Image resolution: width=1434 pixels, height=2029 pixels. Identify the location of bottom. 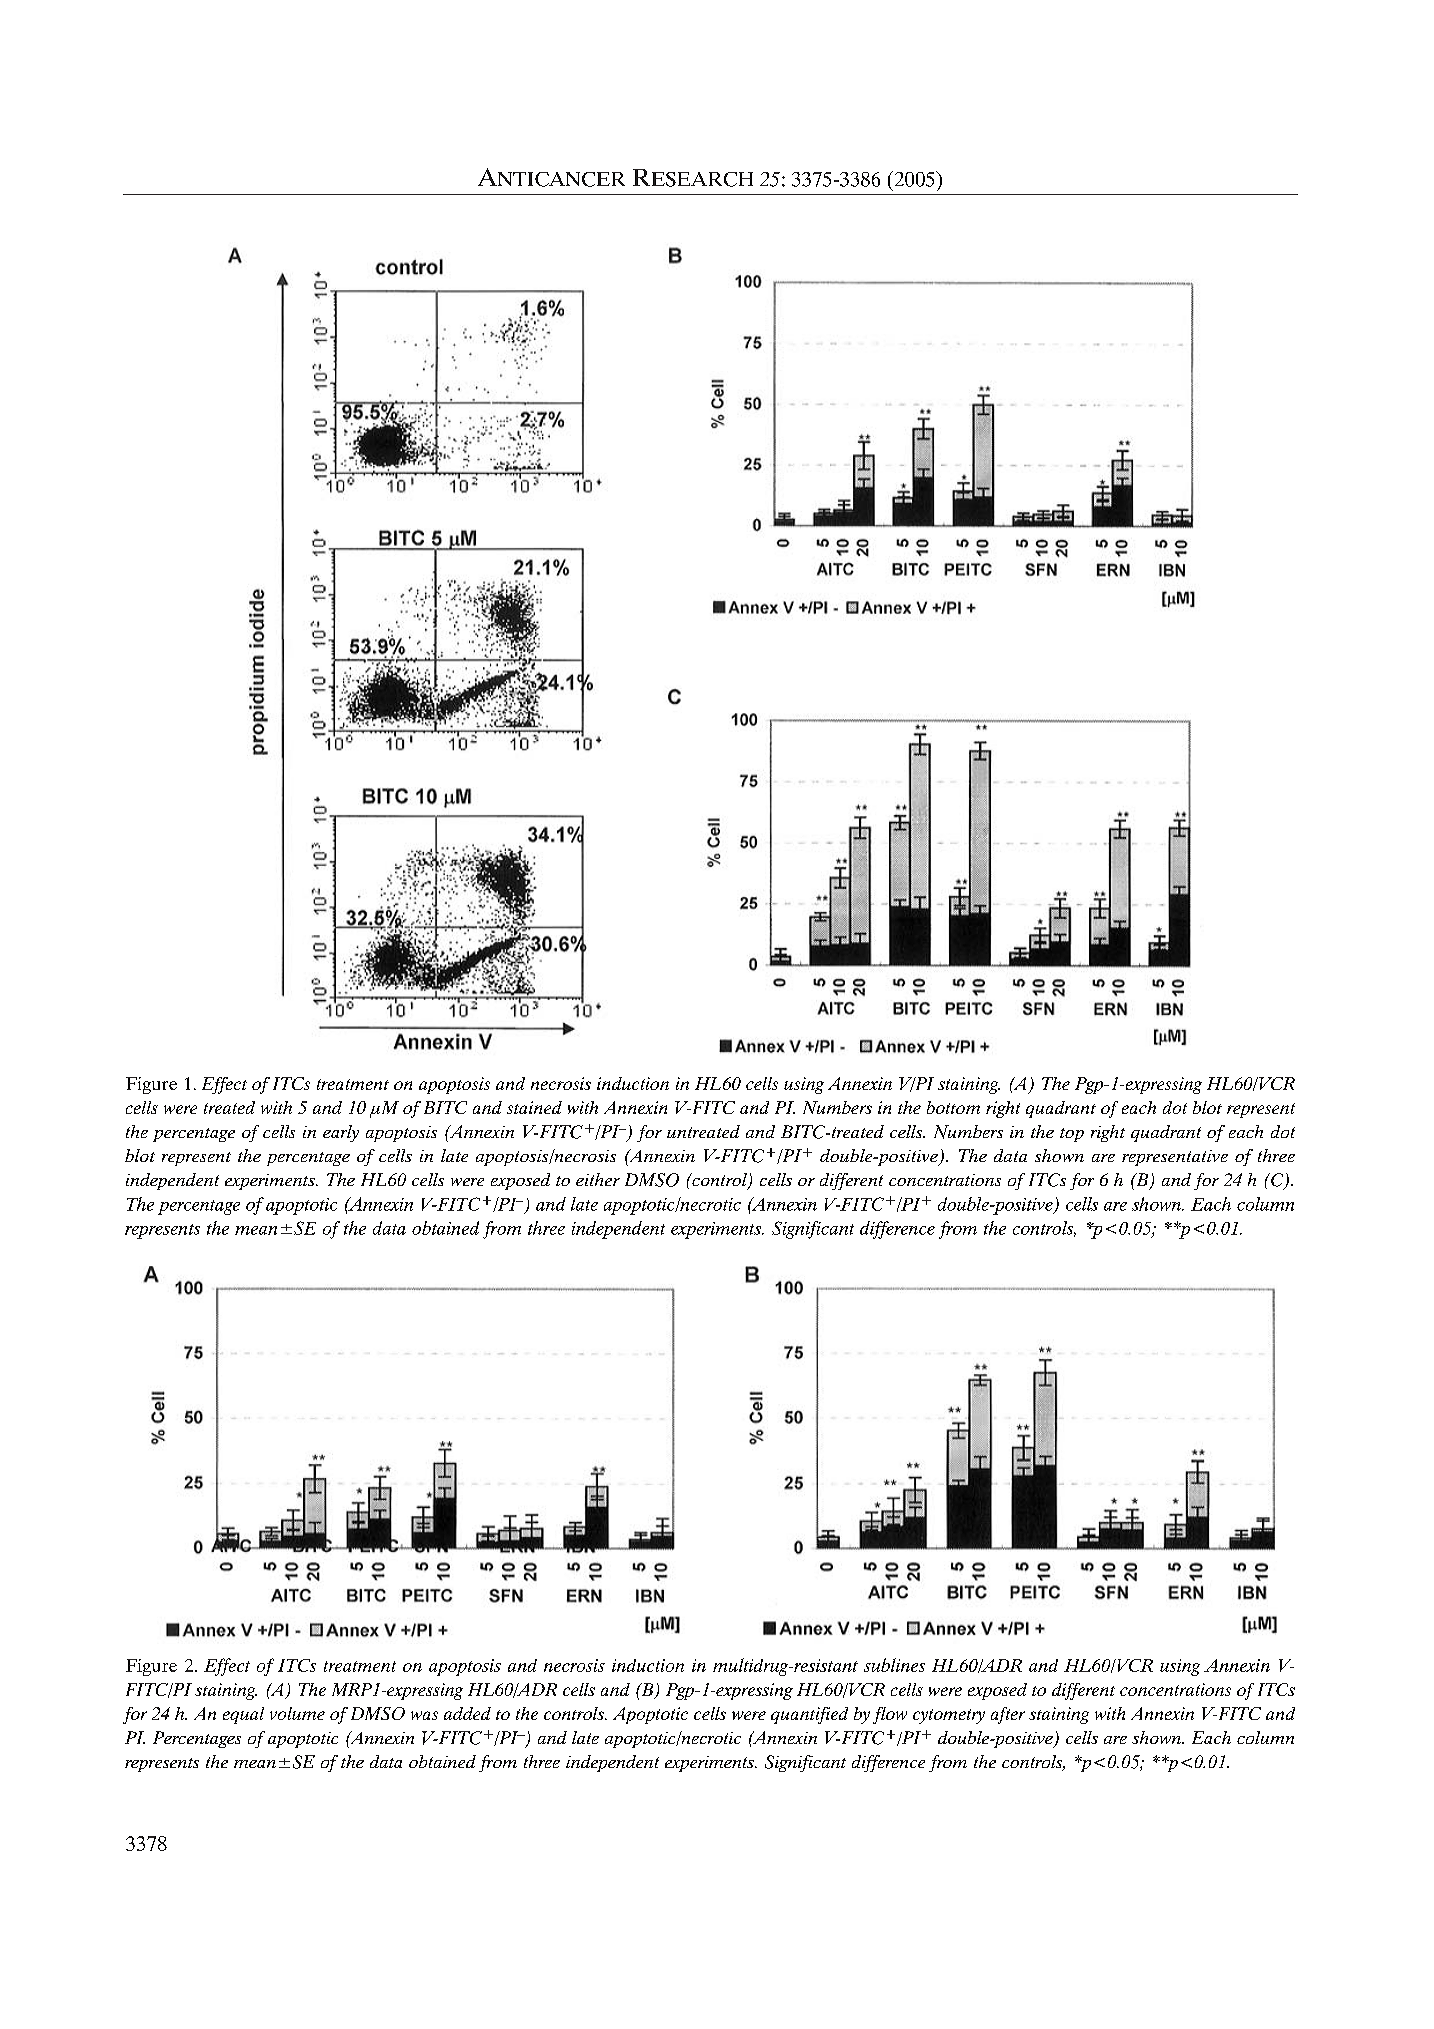
(953, 1107).
